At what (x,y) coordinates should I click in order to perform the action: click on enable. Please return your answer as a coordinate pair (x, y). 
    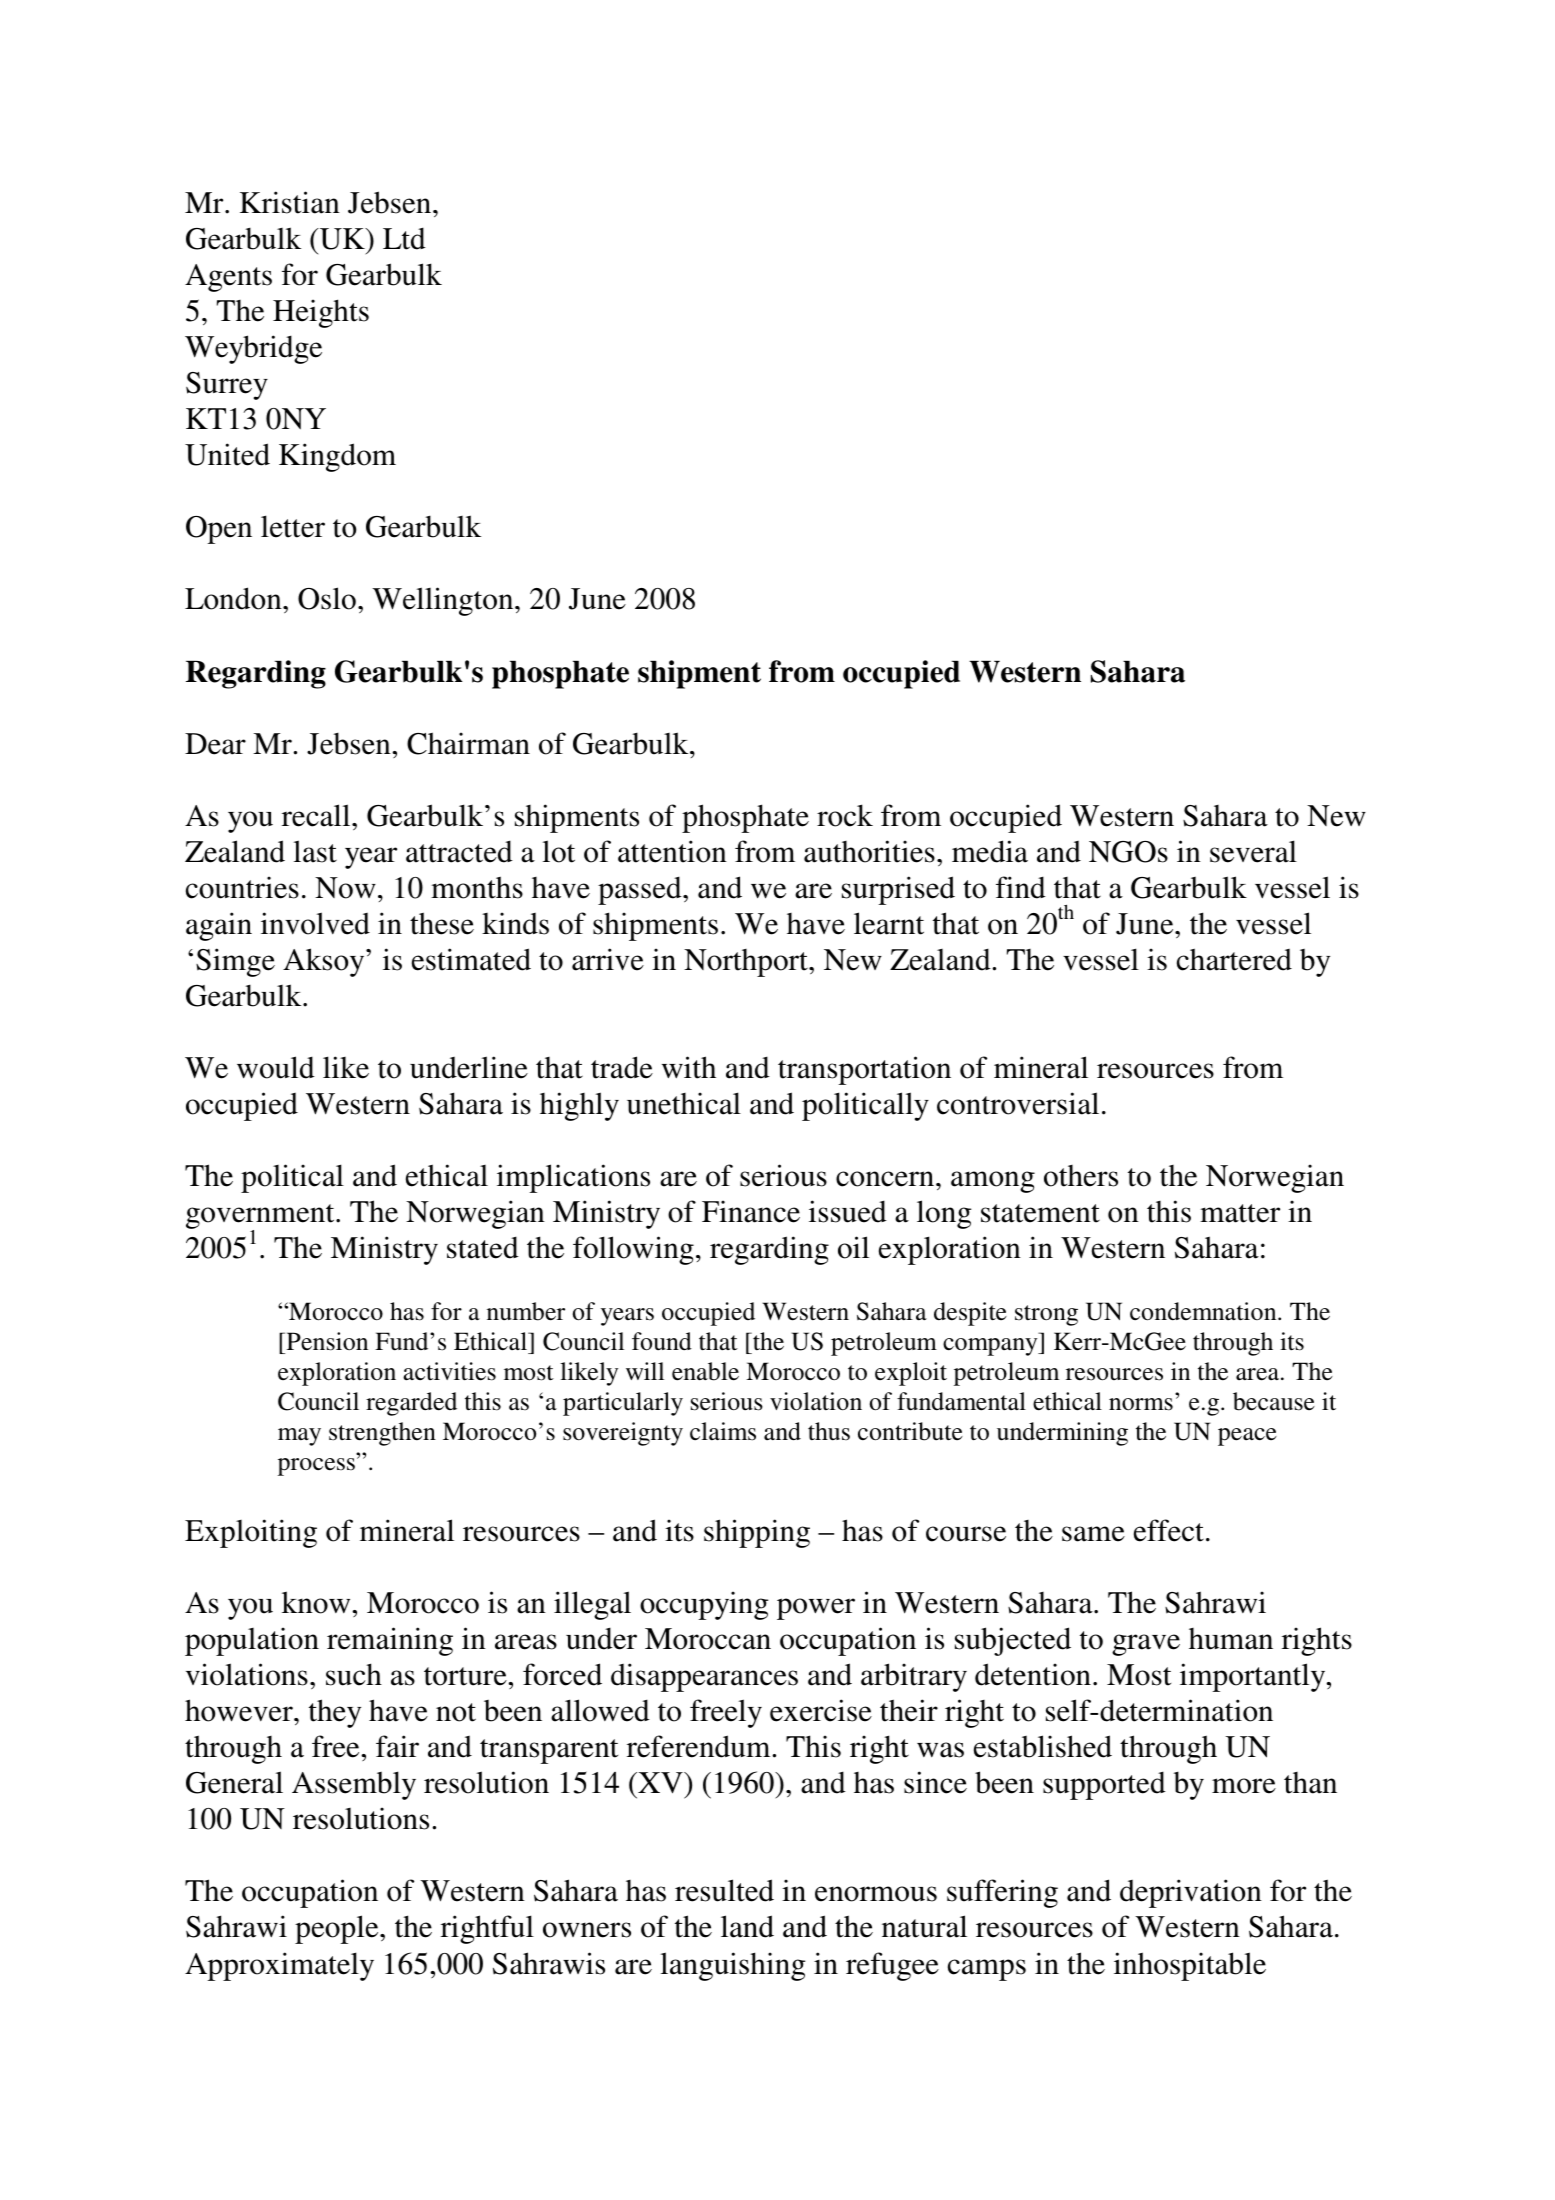
    Looking at the image, I should click on (705, 1371).
